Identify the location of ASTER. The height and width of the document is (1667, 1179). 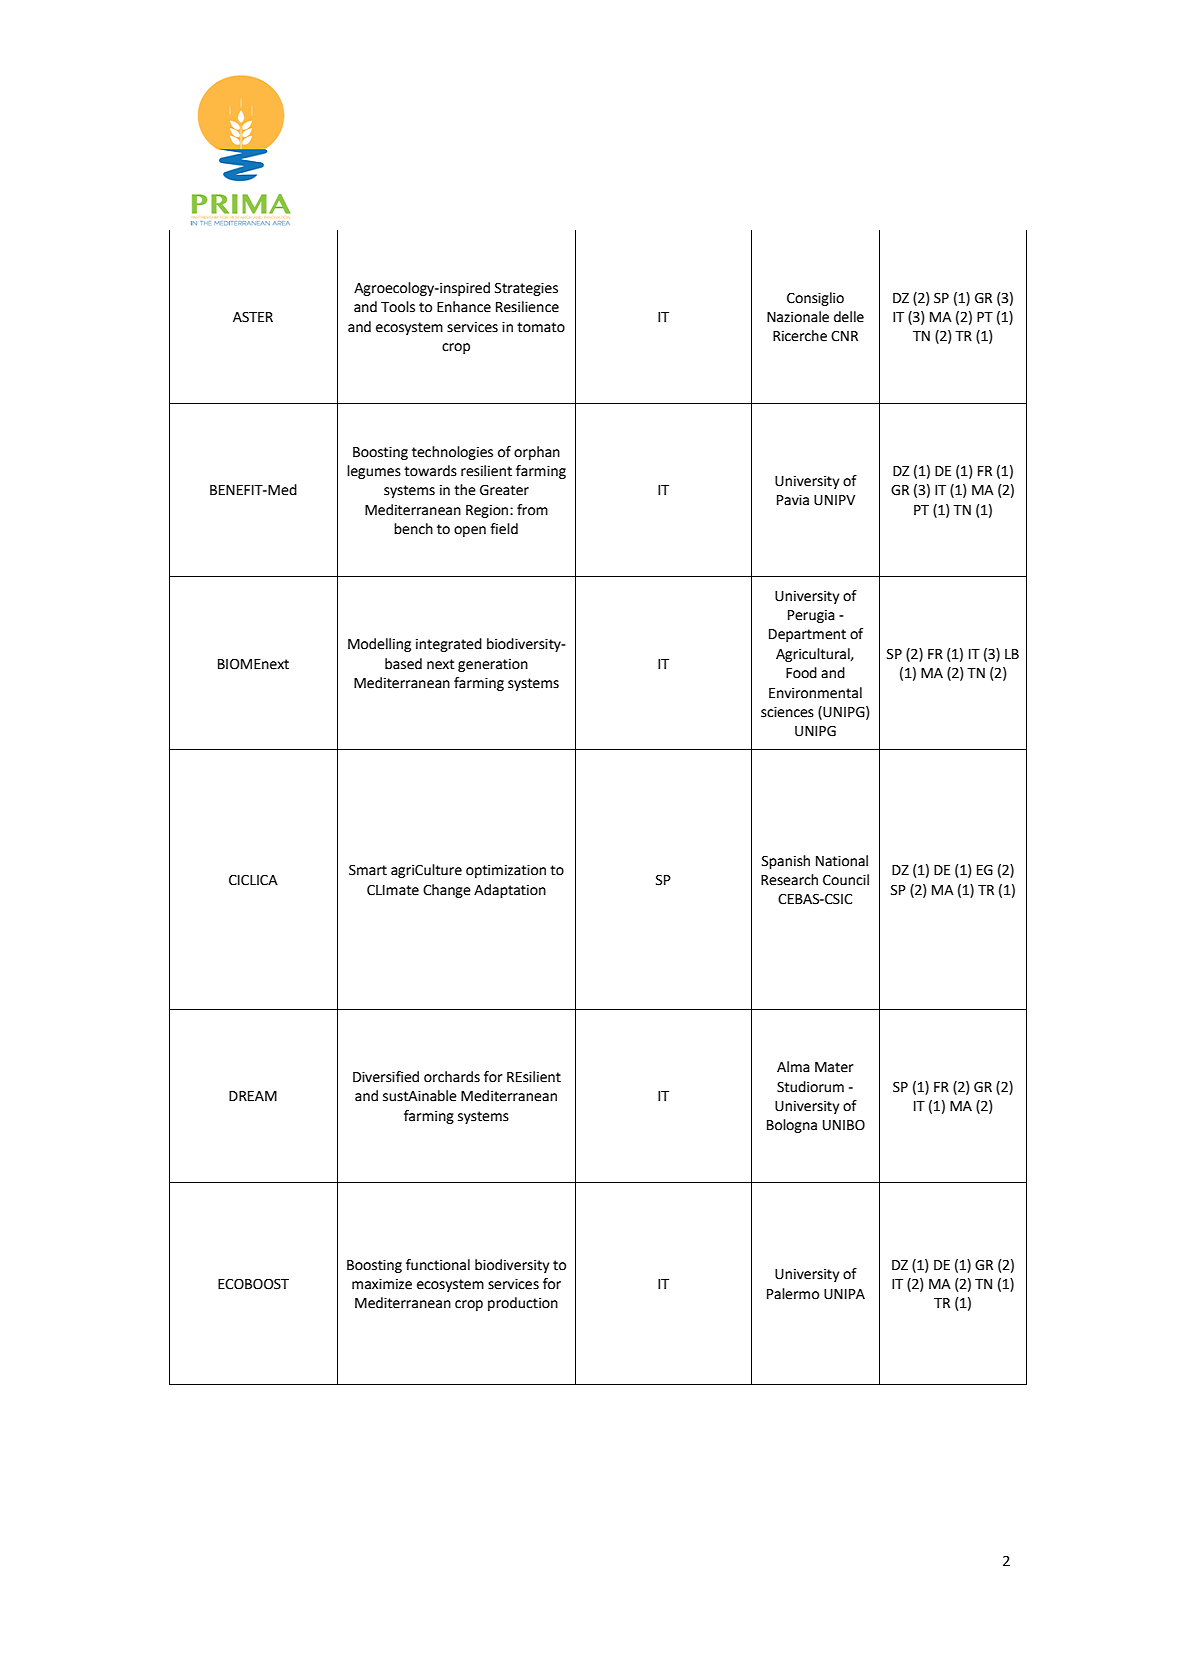
(253, 317).
